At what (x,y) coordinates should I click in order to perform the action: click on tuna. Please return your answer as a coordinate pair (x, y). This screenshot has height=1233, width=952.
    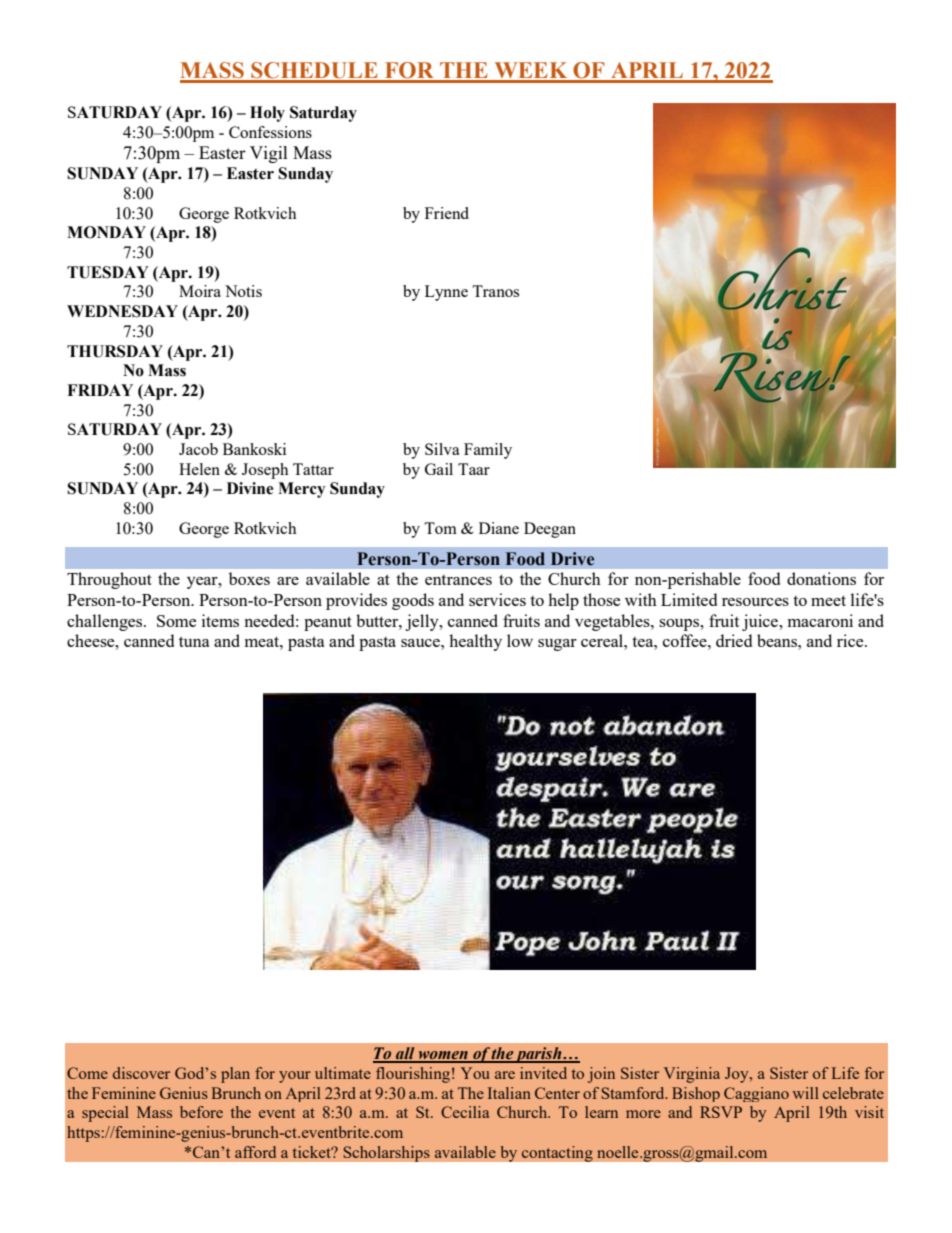
    Looking at the image, I should click on (194, 641).
